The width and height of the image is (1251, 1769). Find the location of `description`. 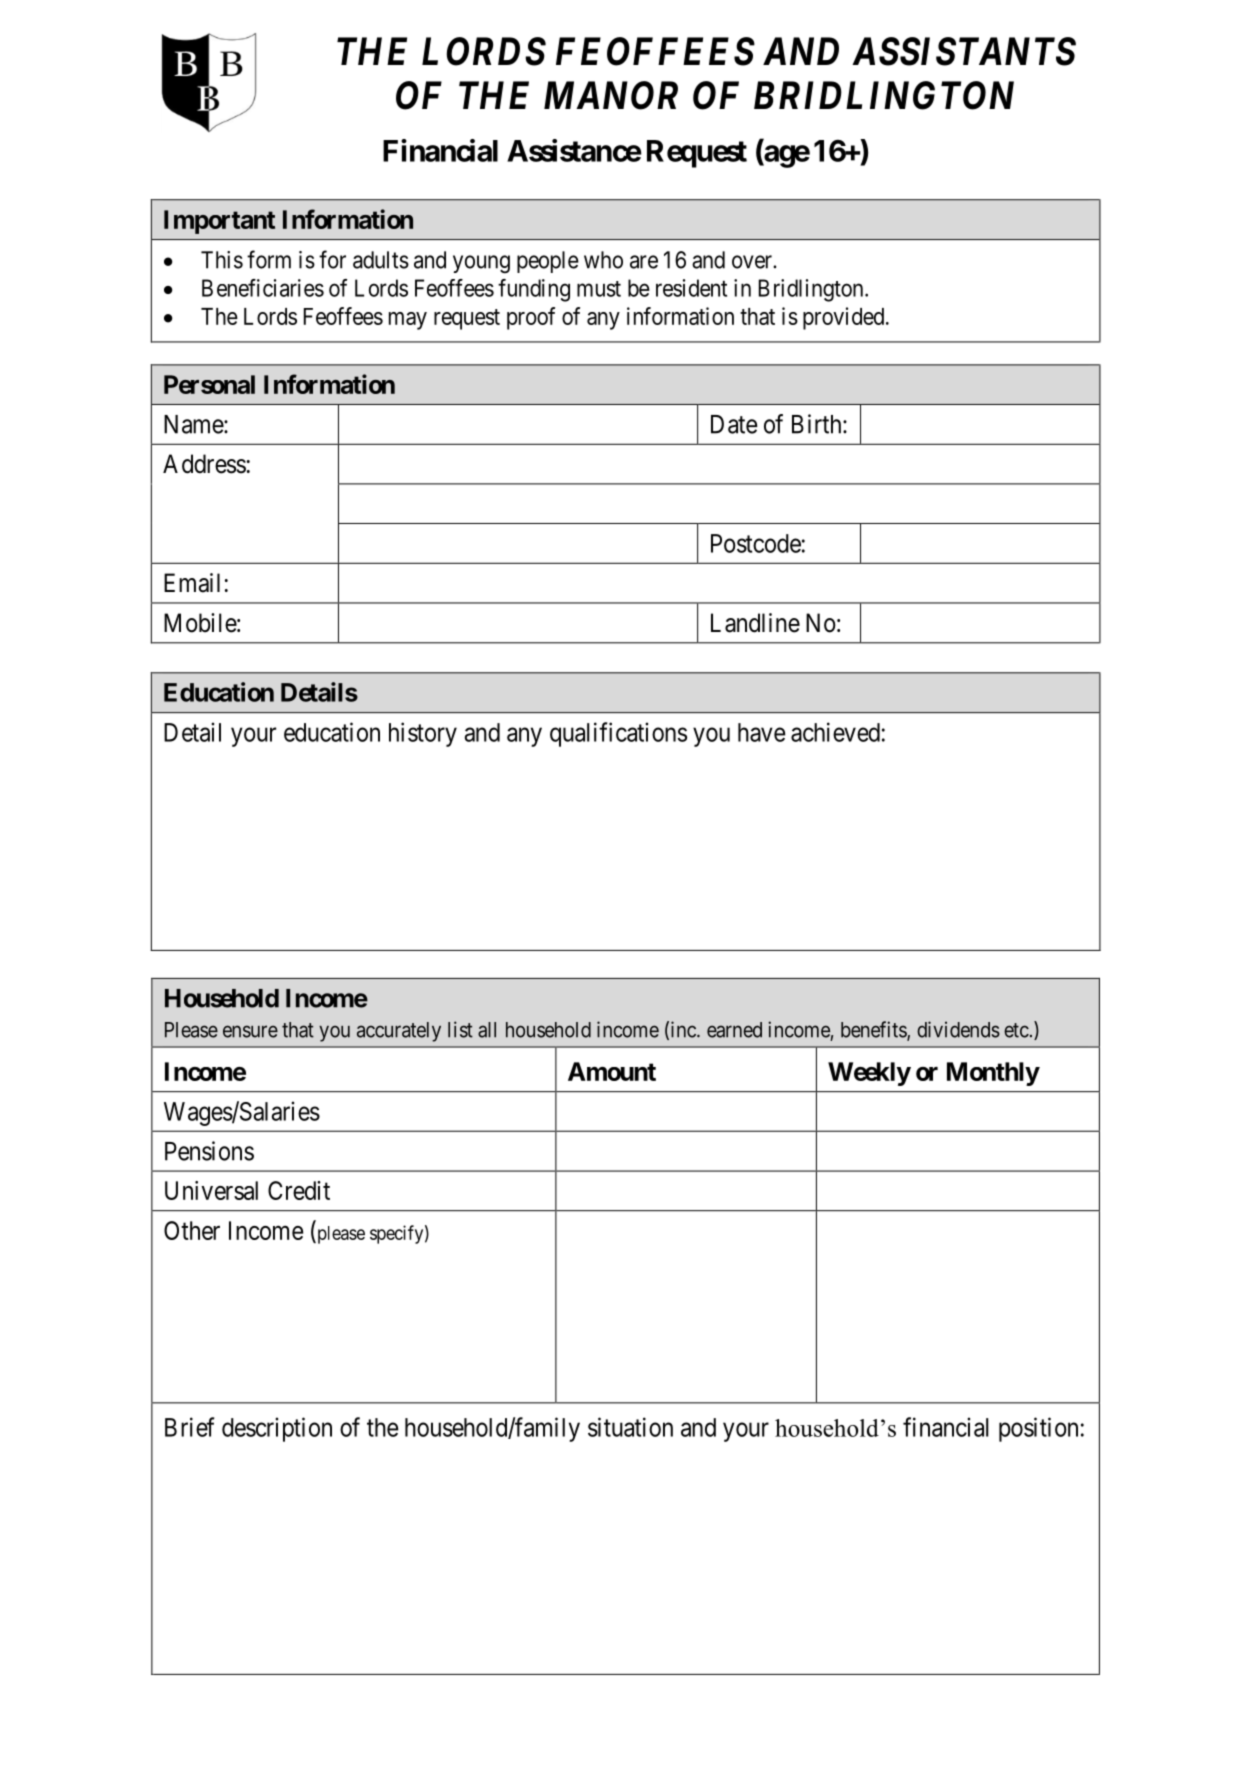

description is located at coordinates (277, 1429).
